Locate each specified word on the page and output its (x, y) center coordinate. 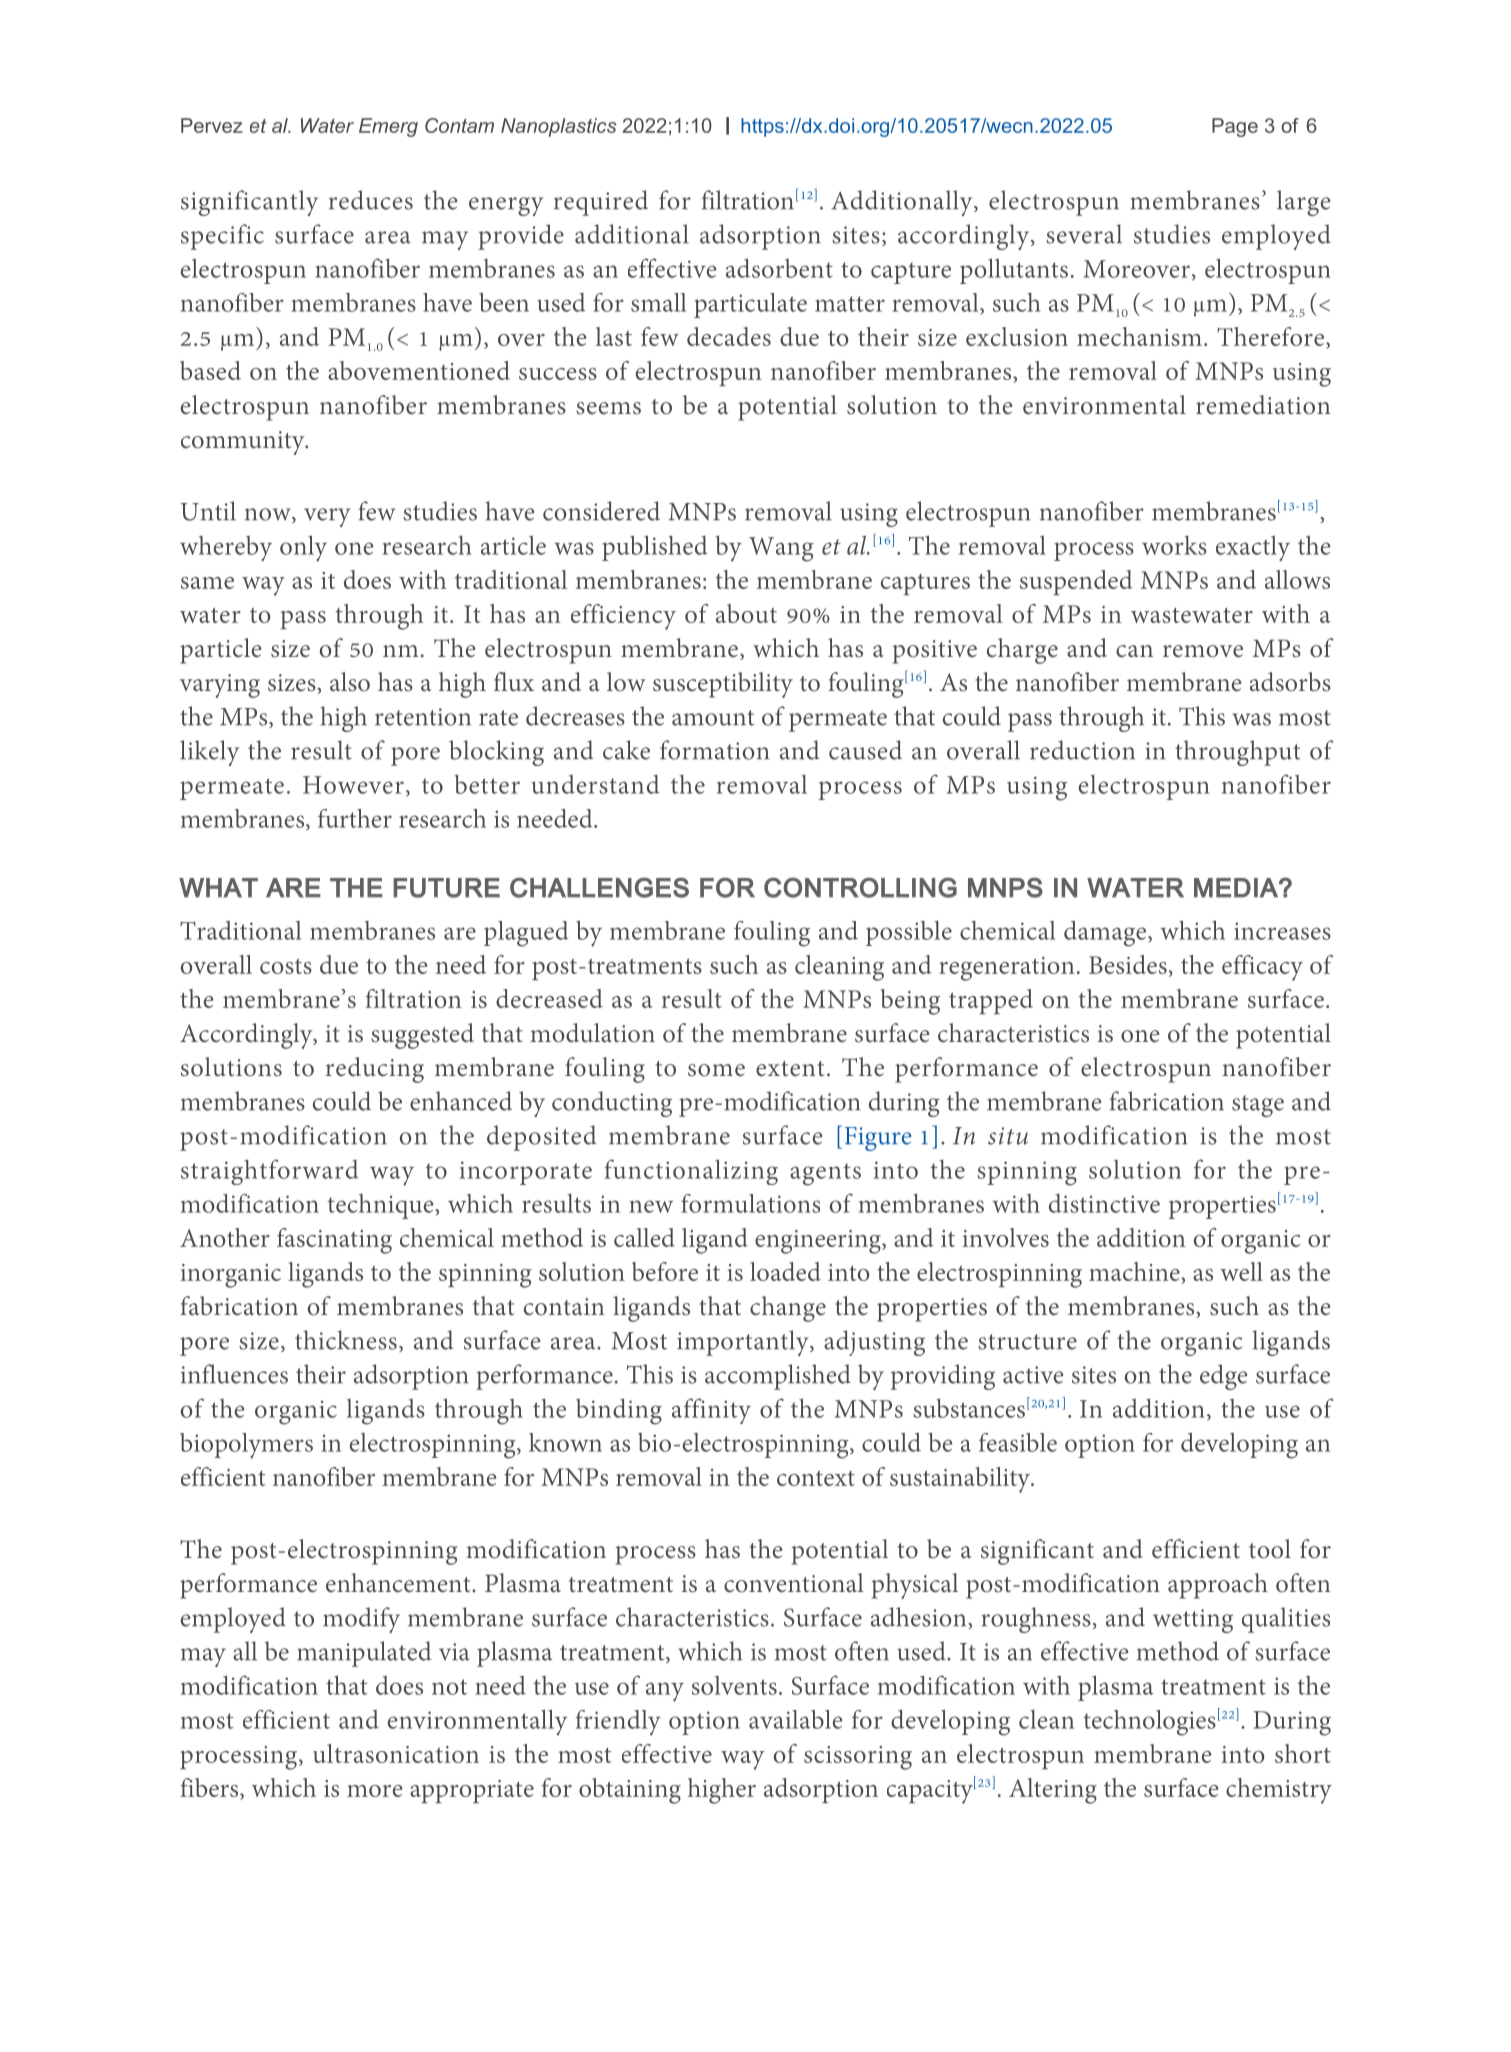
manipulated (364, 1654)
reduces (371, 200)
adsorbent (779, 268)
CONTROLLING (860, 887)
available (796, 1719)
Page (1235, 127)
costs (286, 966)
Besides (1128, 964)
